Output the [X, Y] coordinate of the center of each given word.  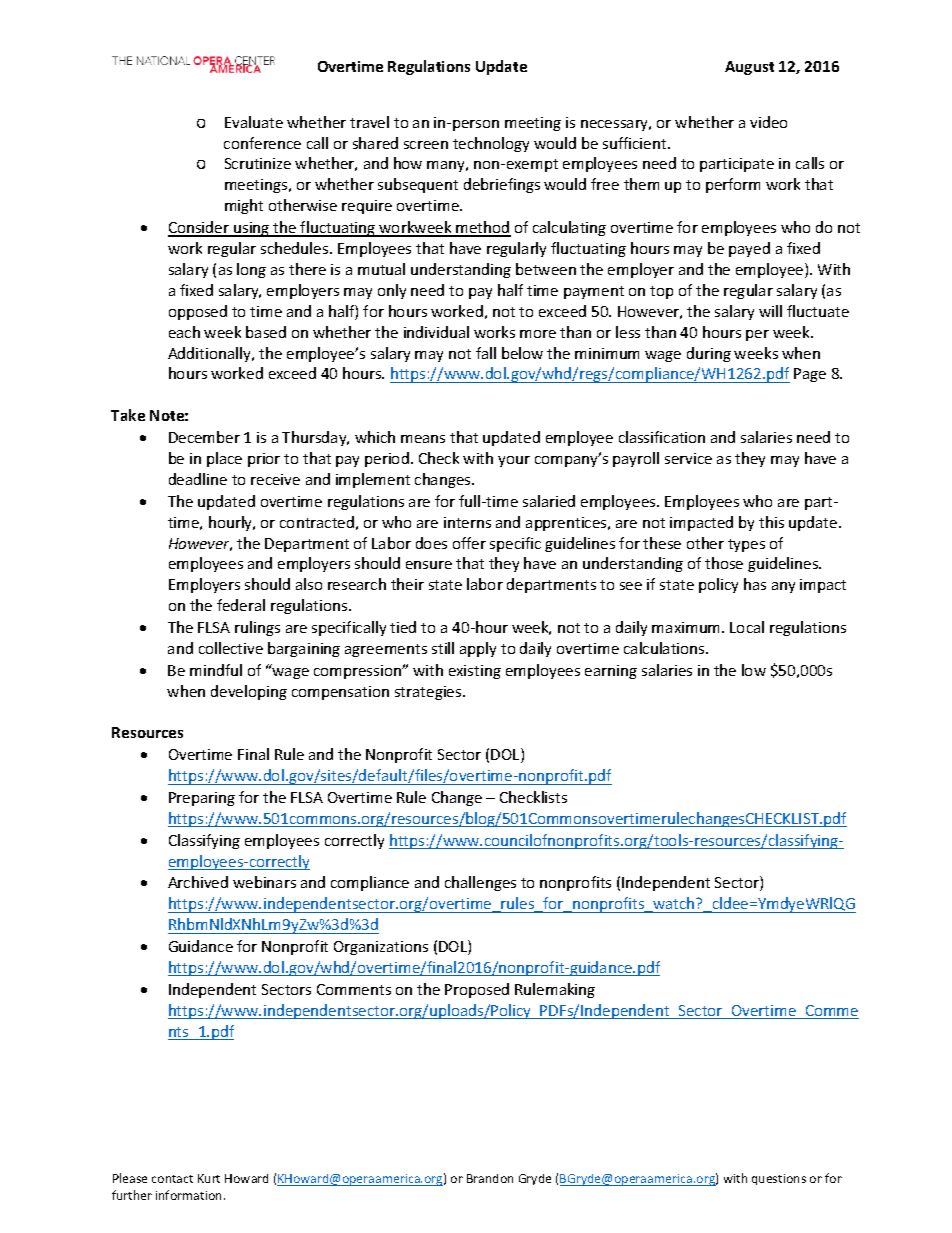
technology [491, 144]
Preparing [202, 799]
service [688, 458]
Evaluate [254, 122]
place [224, 459]
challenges [480, 883]
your [514, 461]
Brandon [490, 1178]
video [768, 122]
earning [611, 672]
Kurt [209, 1178]
